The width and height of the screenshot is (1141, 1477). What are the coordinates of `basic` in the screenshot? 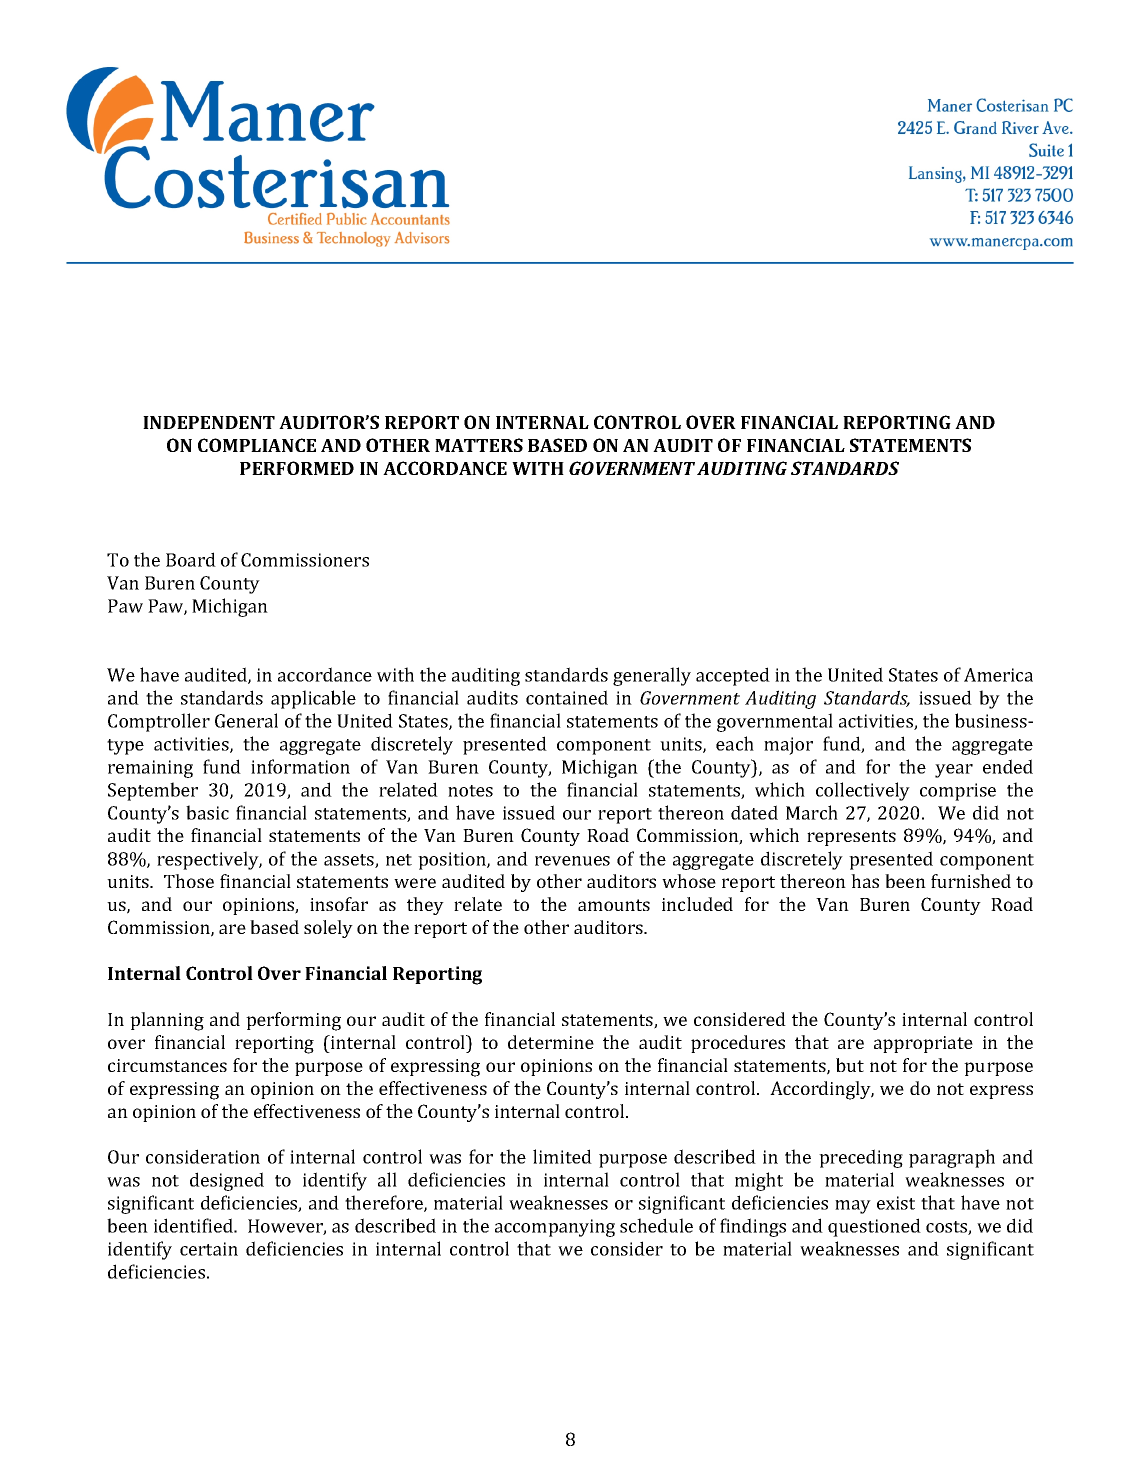 It's located at (207, 812).
